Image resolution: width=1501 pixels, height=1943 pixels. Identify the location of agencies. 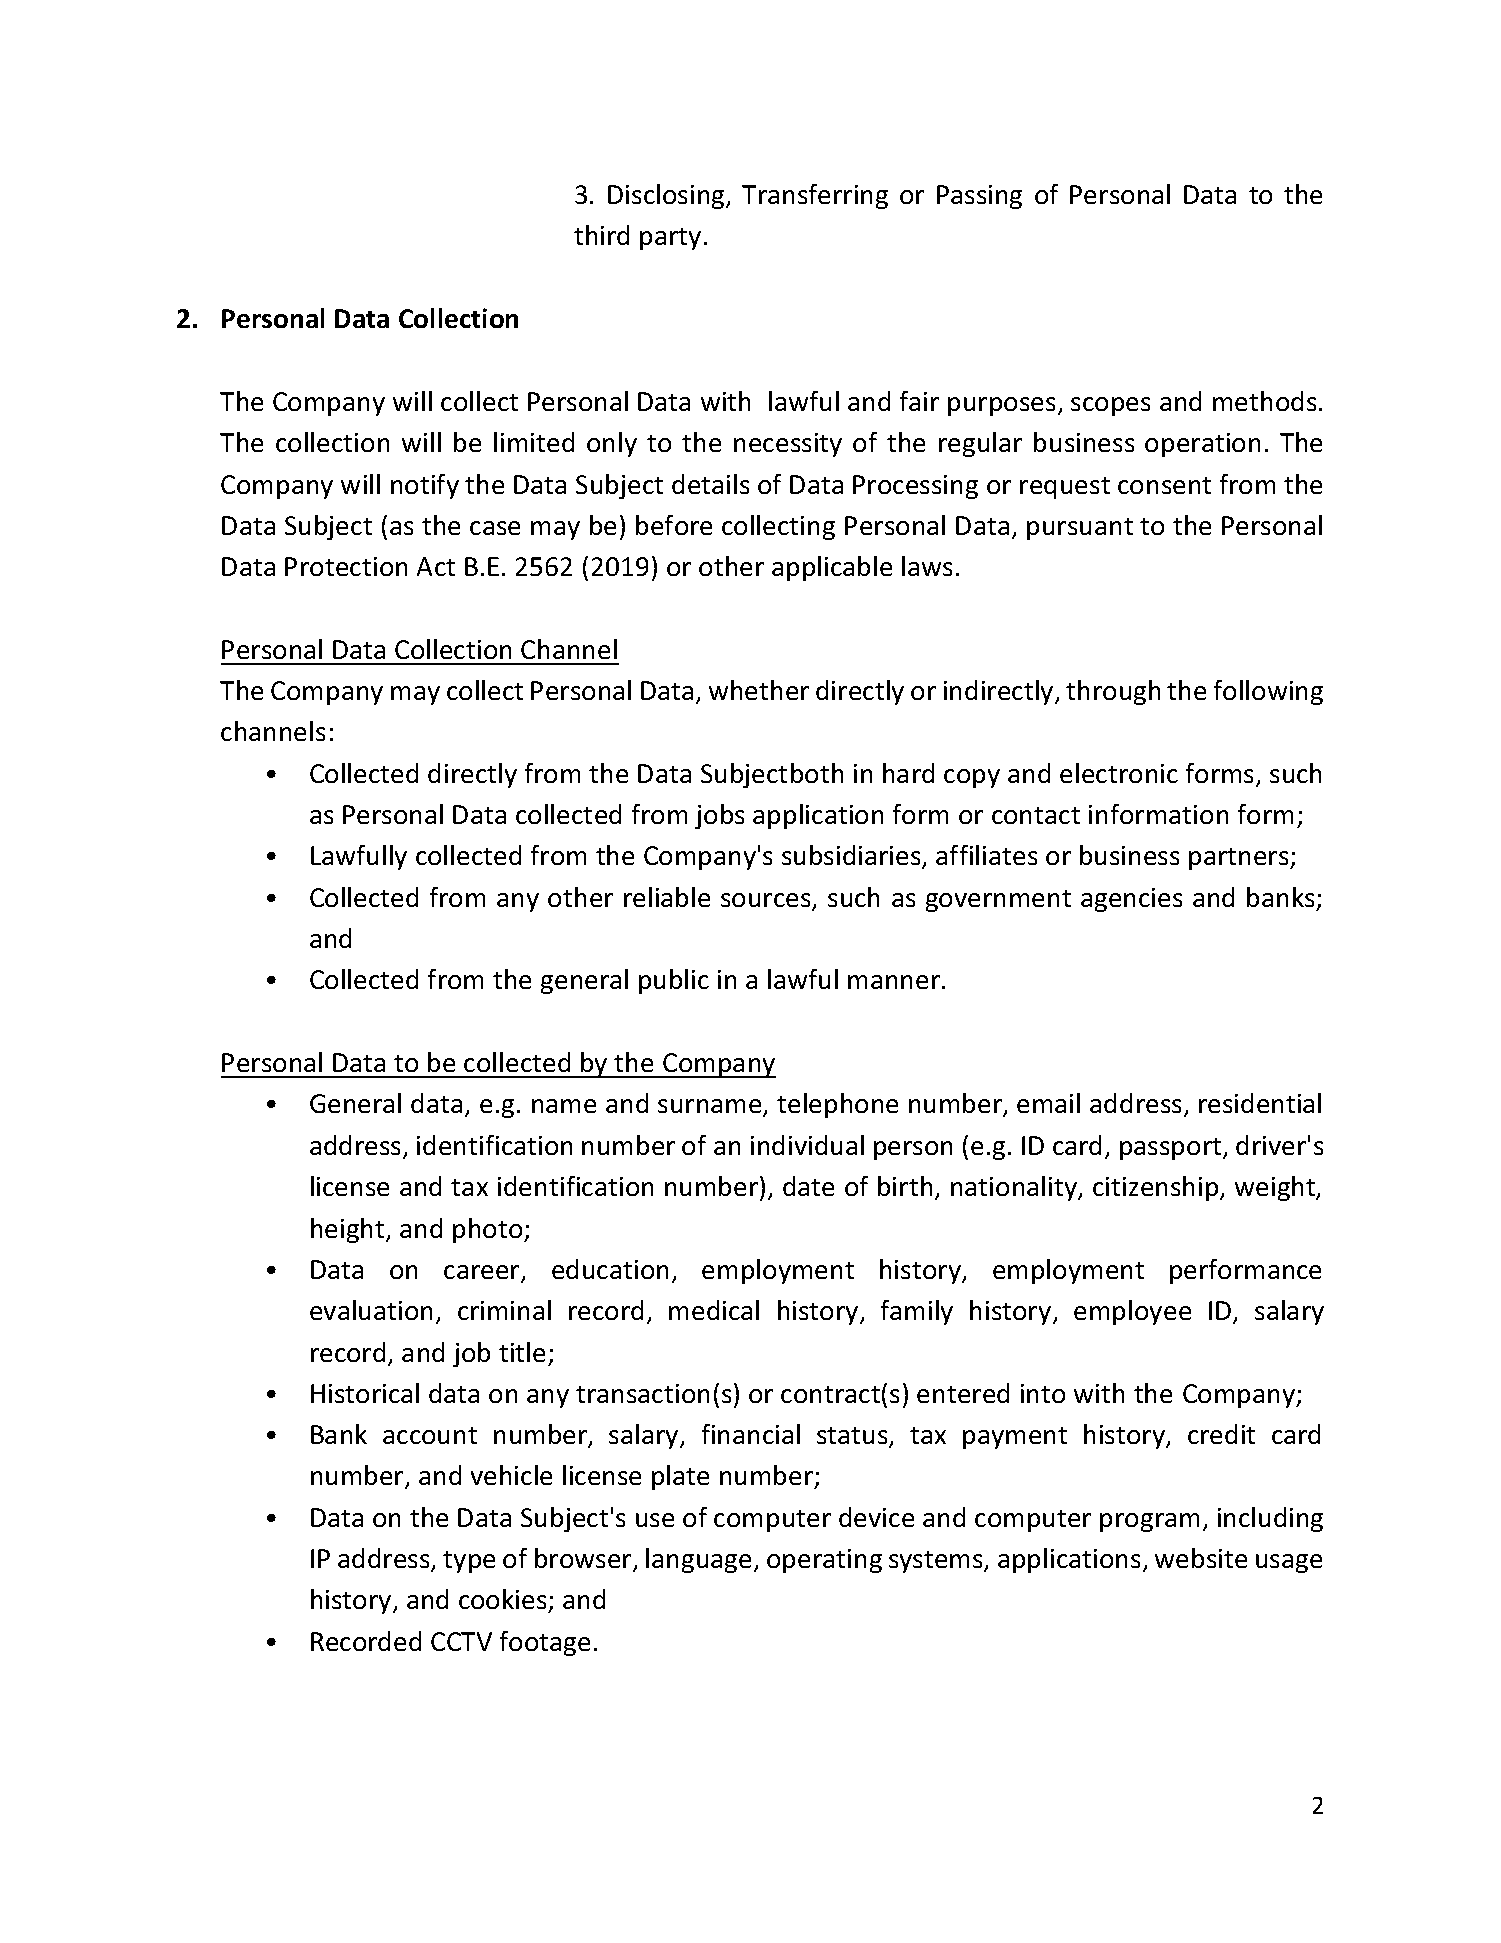
(1131, 900).
